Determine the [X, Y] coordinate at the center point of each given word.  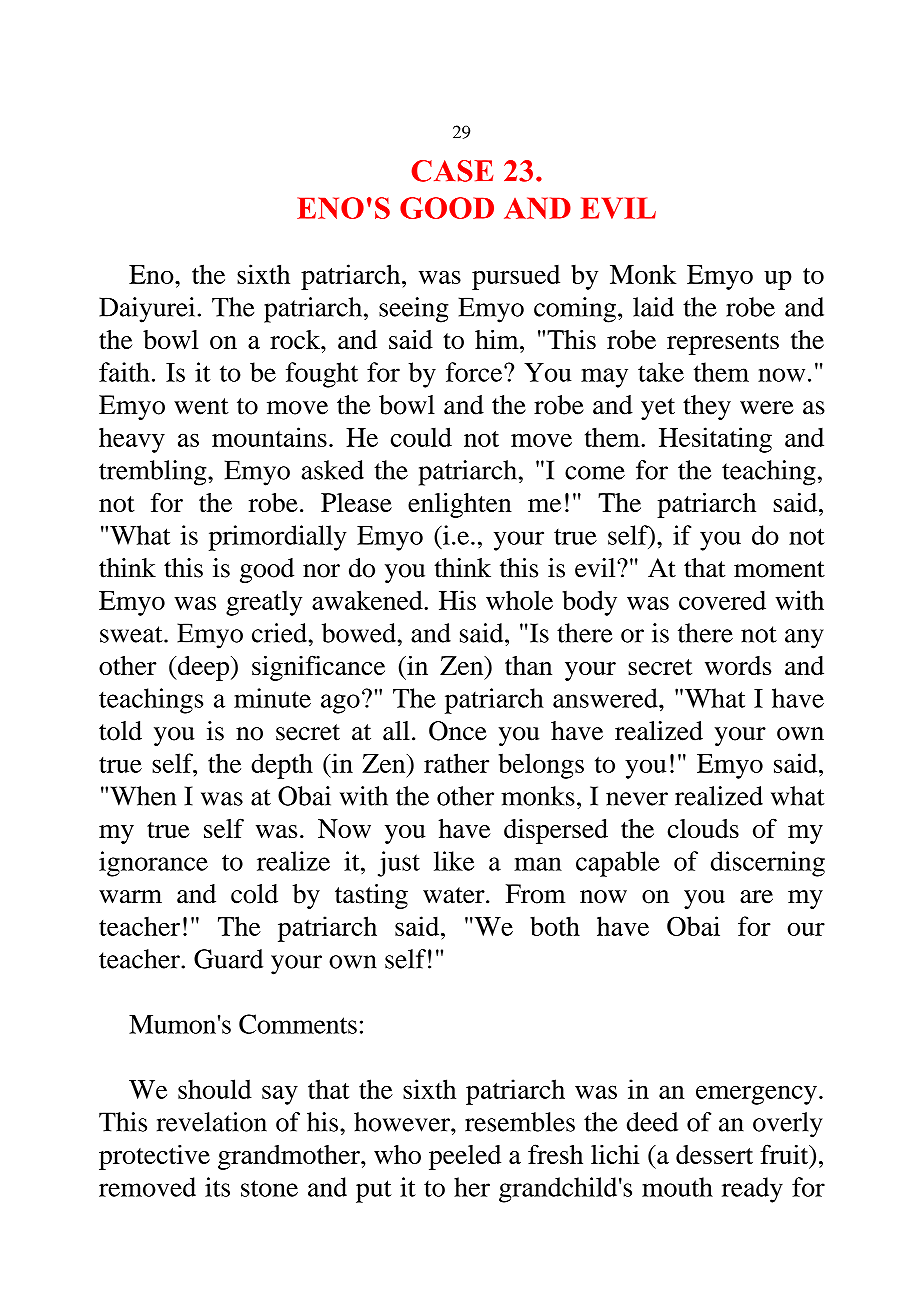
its [217, 1187]
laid [653, 307]
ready [752, 1190]
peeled [465, 1157]
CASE [452, 171]
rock [296, 339]
